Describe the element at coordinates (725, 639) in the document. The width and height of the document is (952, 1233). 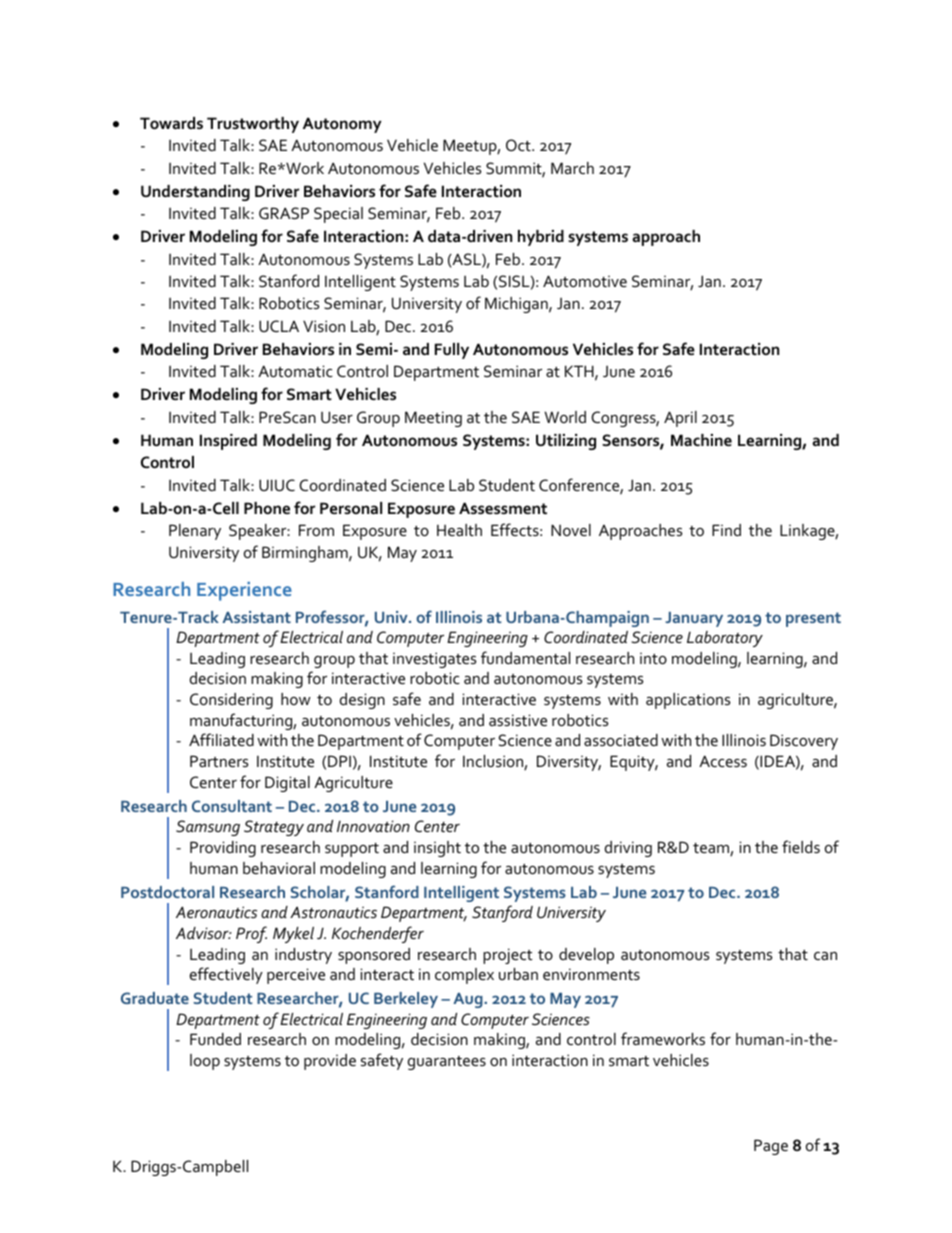
I see `Laboratory` at that location.
